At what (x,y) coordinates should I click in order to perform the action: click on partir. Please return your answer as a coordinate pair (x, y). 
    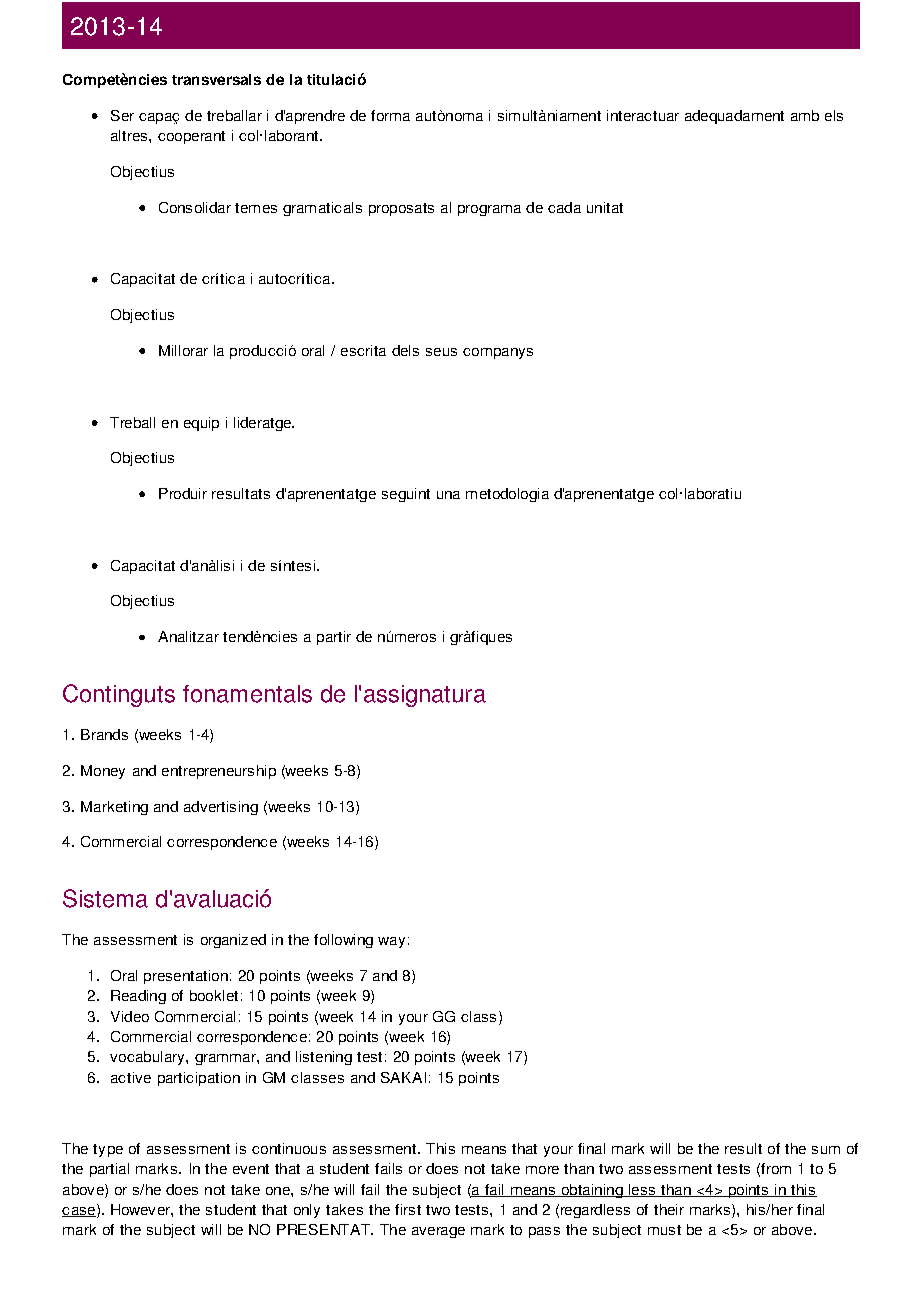
    Looking at the image, I should click on (334, 638).
